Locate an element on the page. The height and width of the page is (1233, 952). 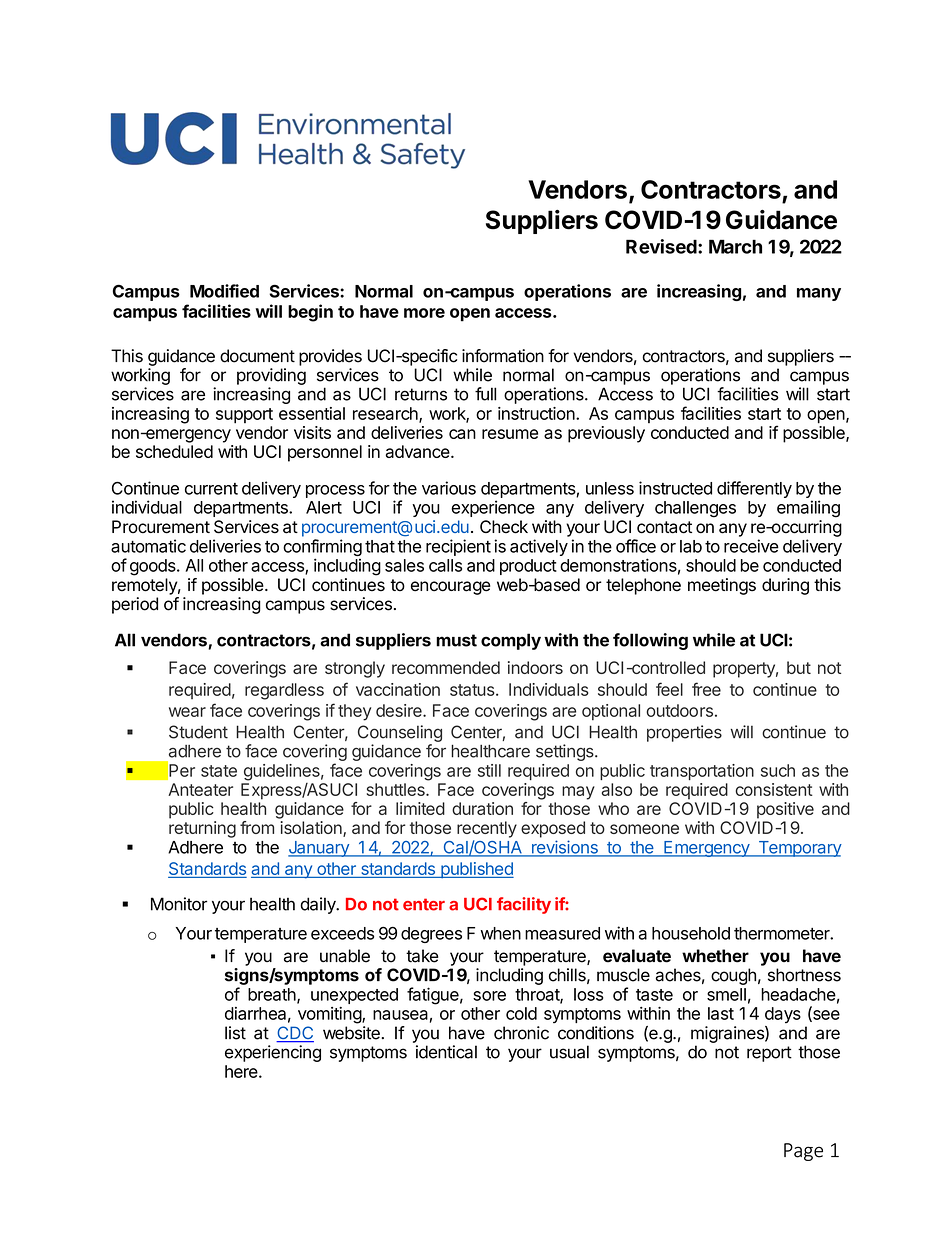
wear is located at coordinates (187, 712).
